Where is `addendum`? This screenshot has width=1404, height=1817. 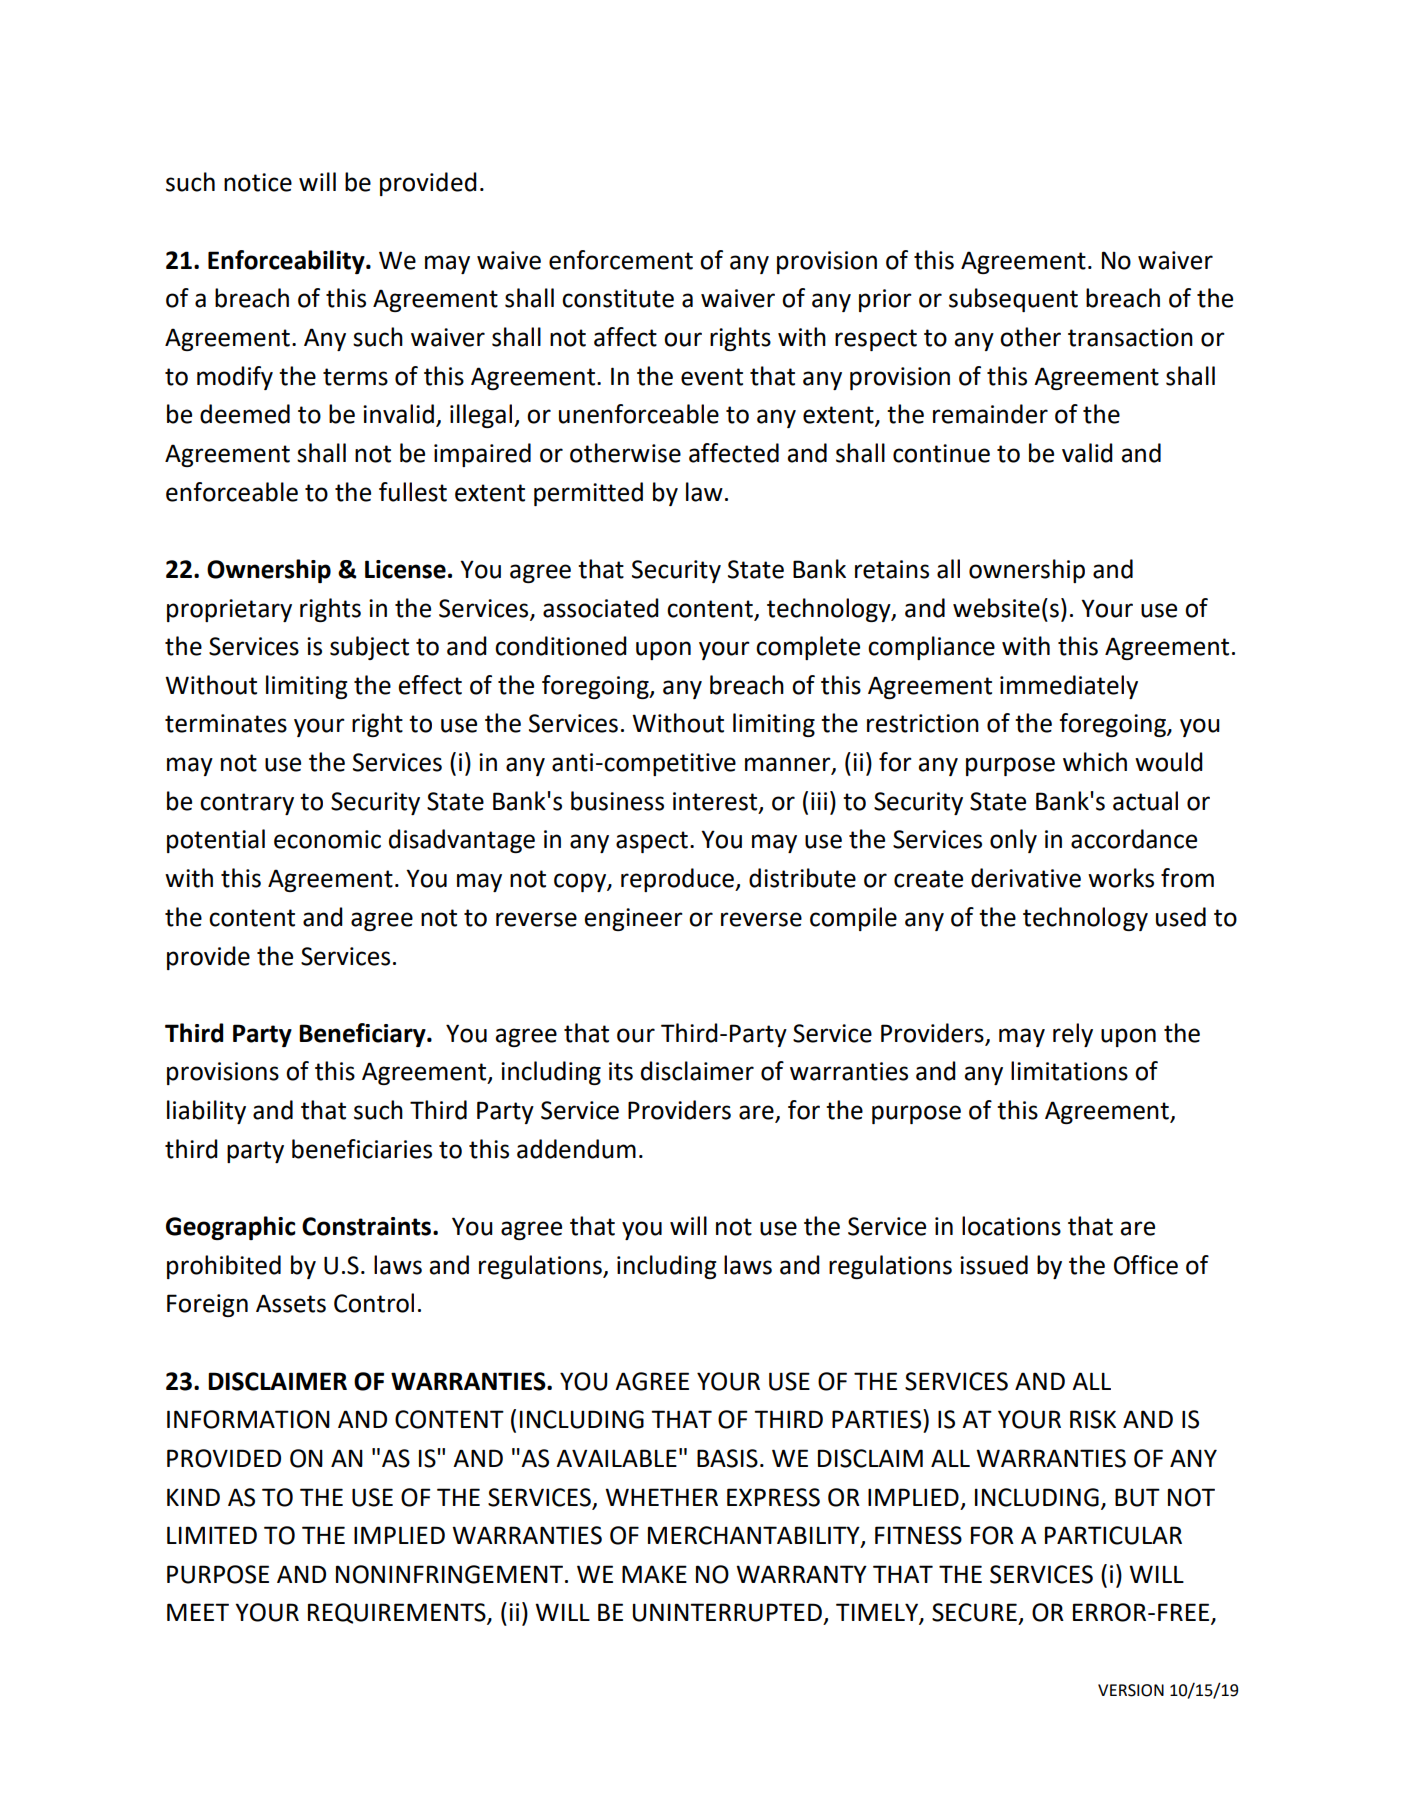
addendum is located at coordinates (576, 1149).
